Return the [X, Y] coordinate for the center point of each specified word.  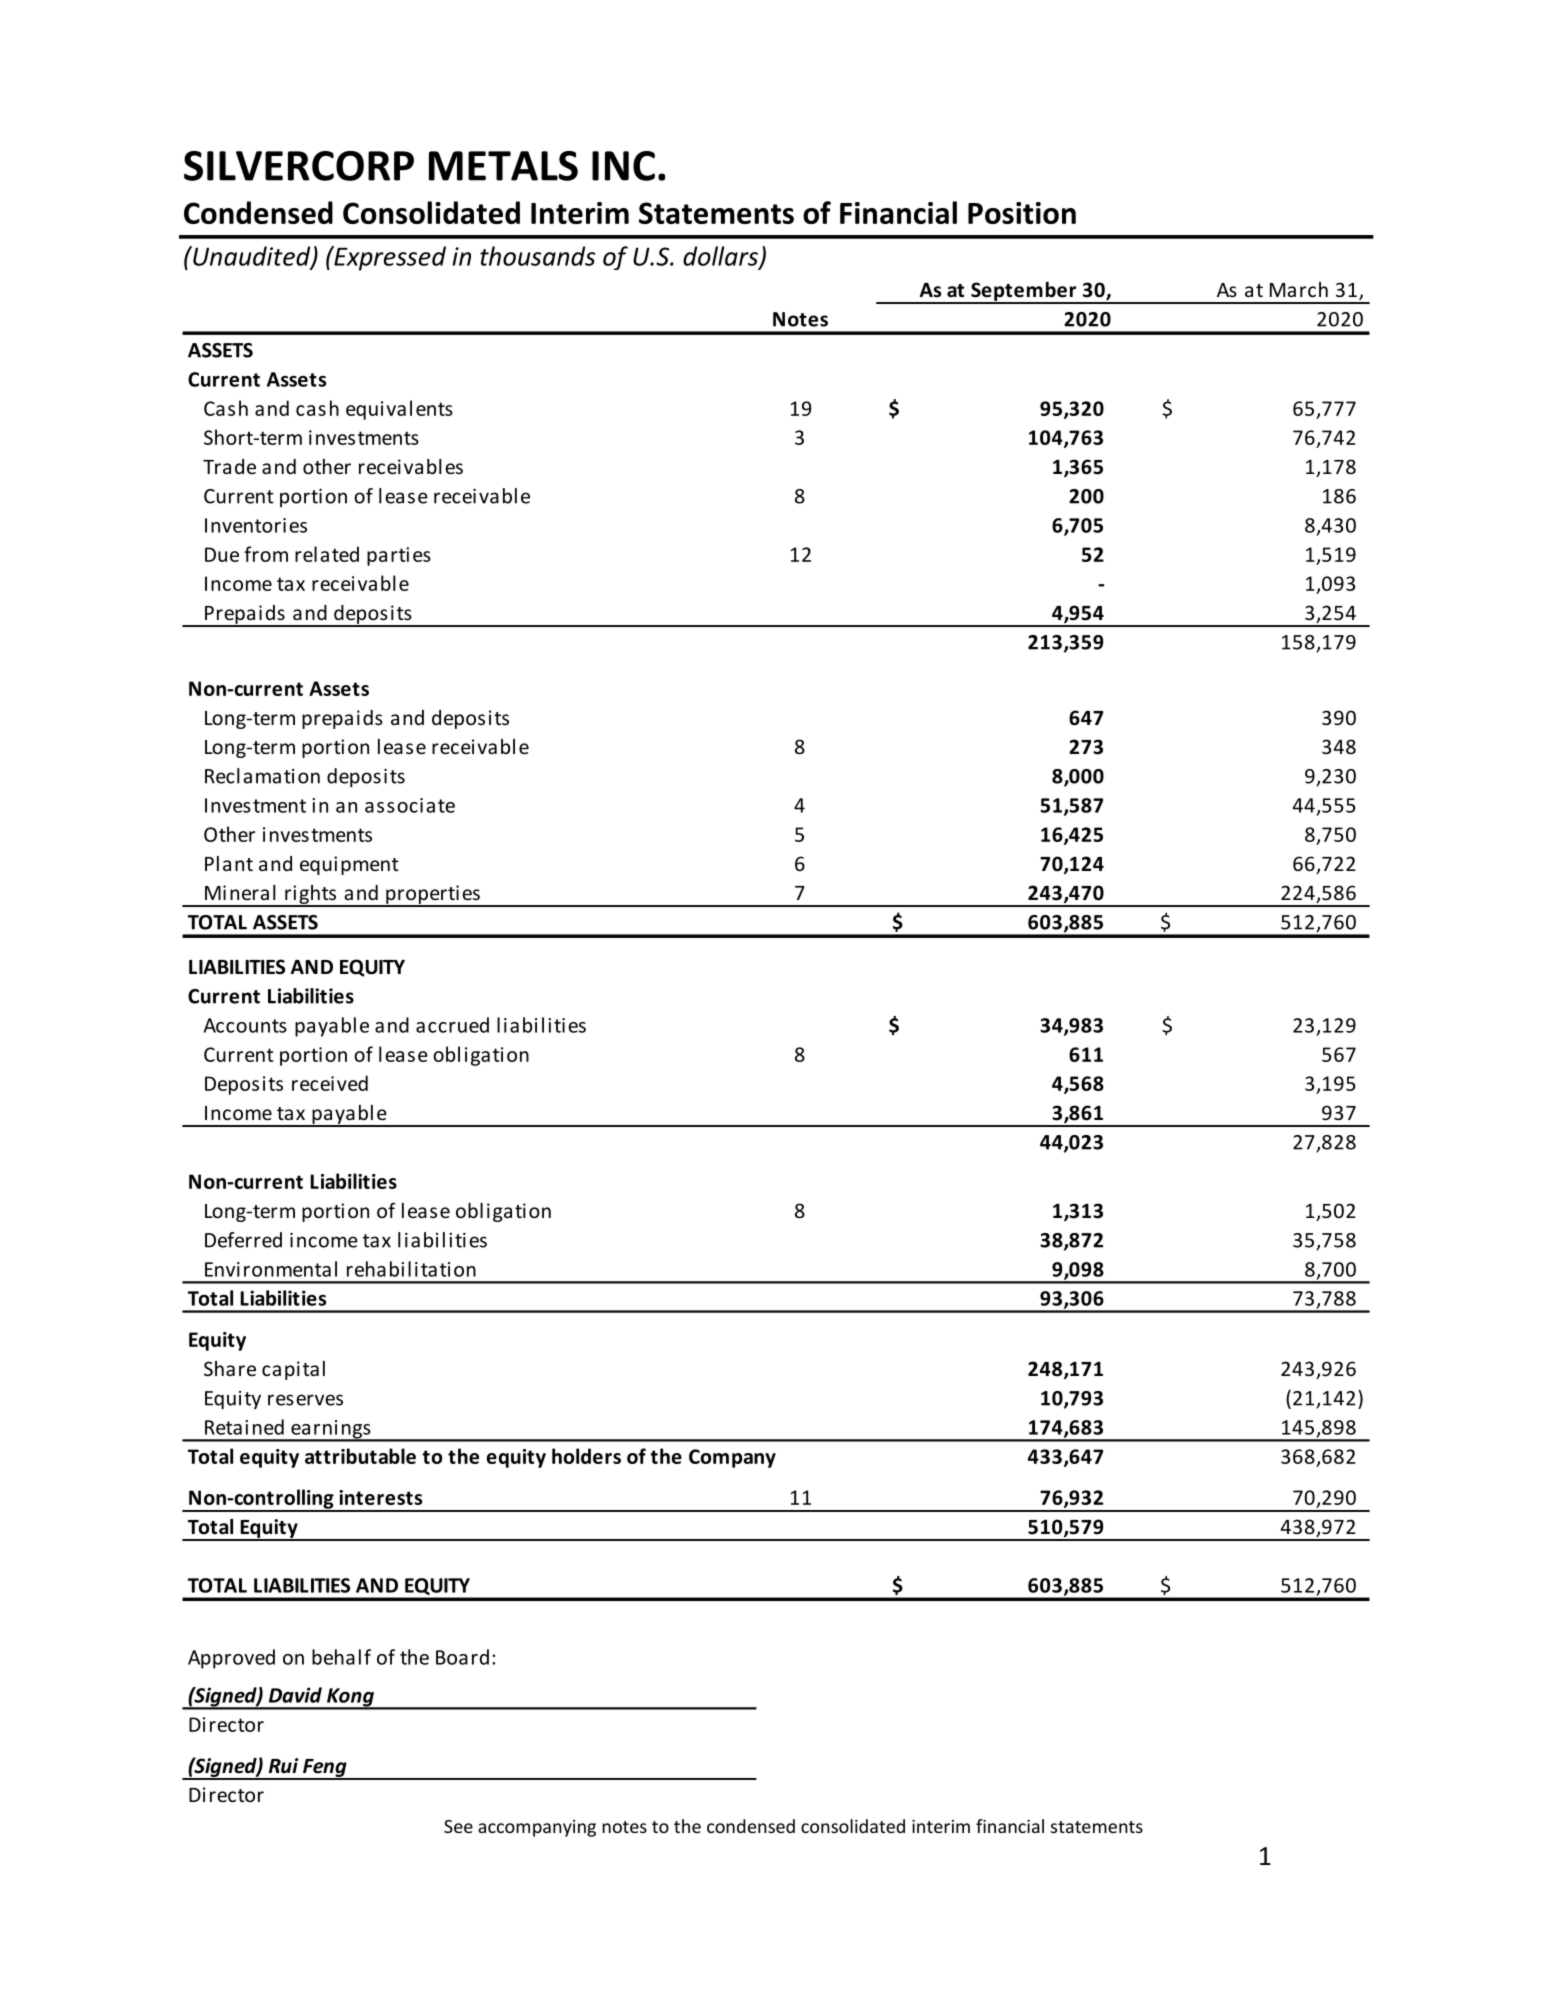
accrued [452, 1025]
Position [1022, 213]
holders [586, 1456]
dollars [721, 257]
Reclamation [262, 776]
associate [410, 805]
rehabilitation [411, 1269]
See [458, 1826]
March [1299, 289]
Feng [325, 1769]
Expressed [389, 258]
